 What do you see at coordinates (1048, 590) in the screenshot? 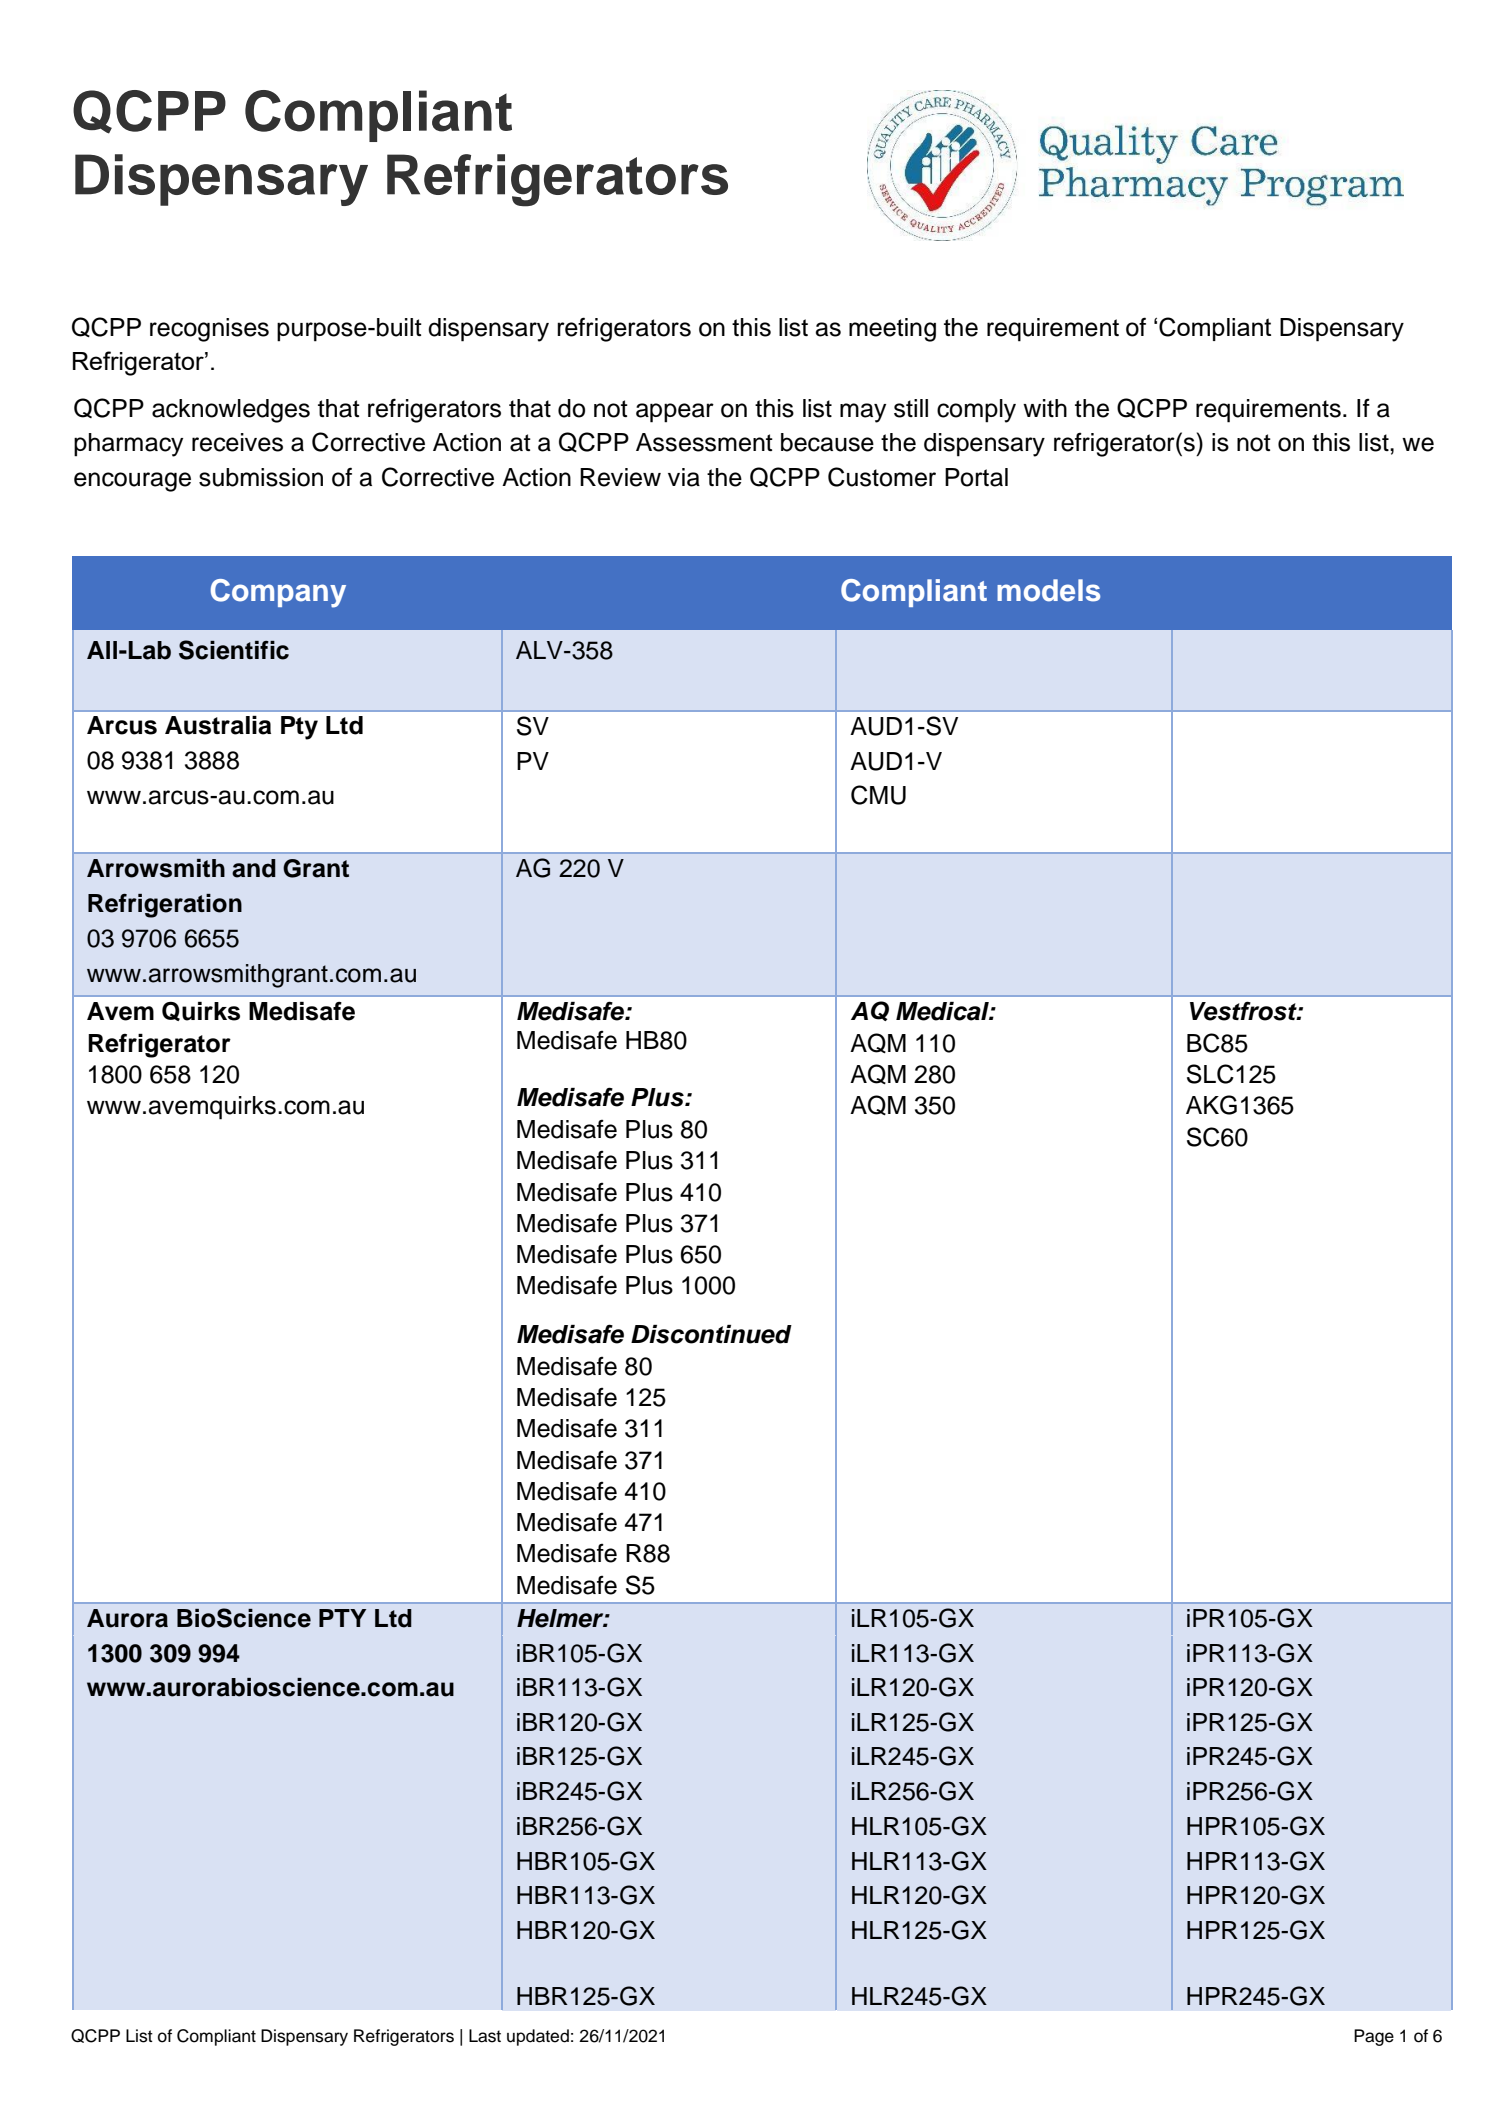
I see `models` at bounding box center [1048, 590].
